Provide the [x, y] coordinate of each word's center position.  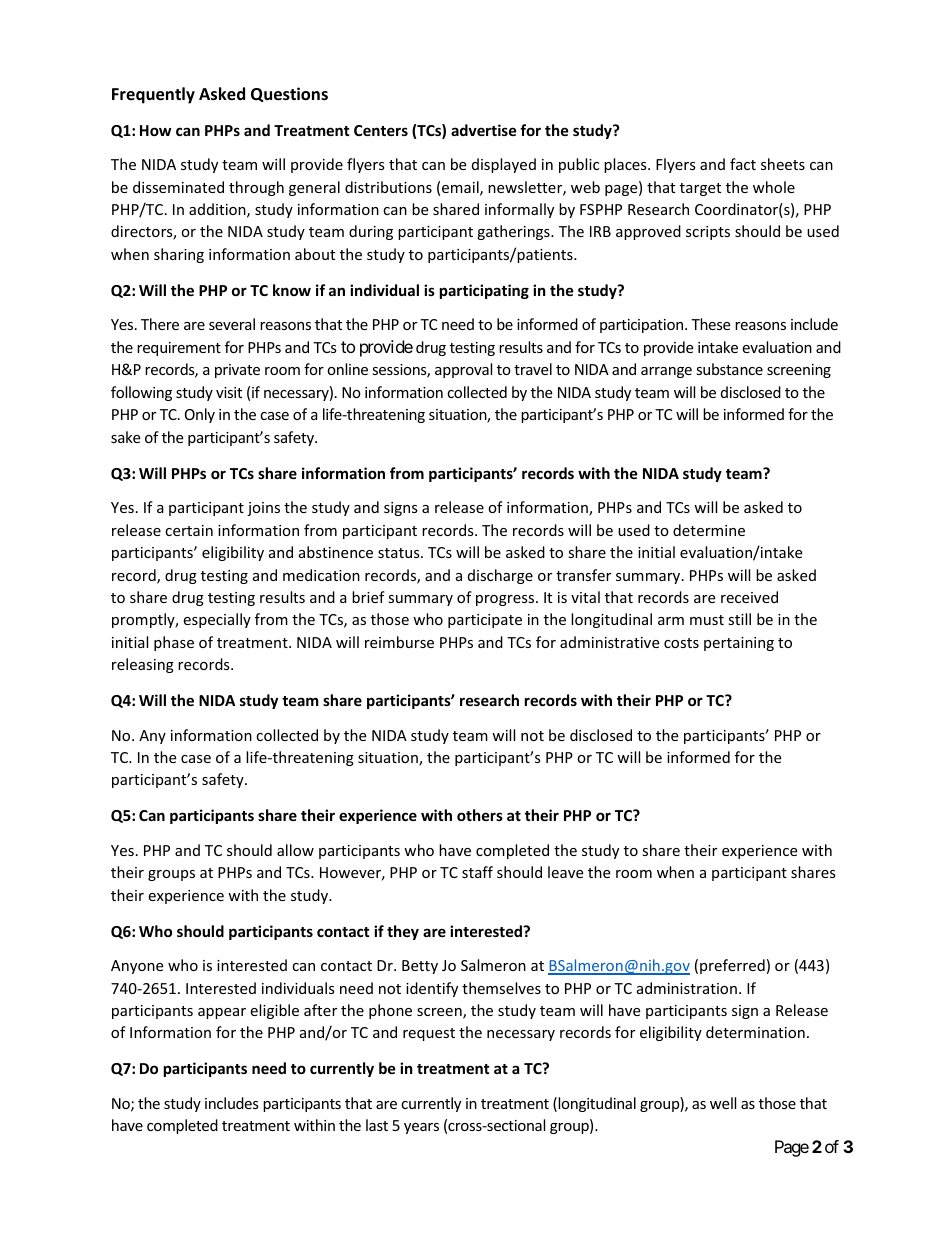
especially [217, 620]
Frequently [153, 95]
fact [743, 164]
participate [485, 621]
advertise [484, 130]
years [421, 1128]
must [707, 620]
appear [222, 1013]
